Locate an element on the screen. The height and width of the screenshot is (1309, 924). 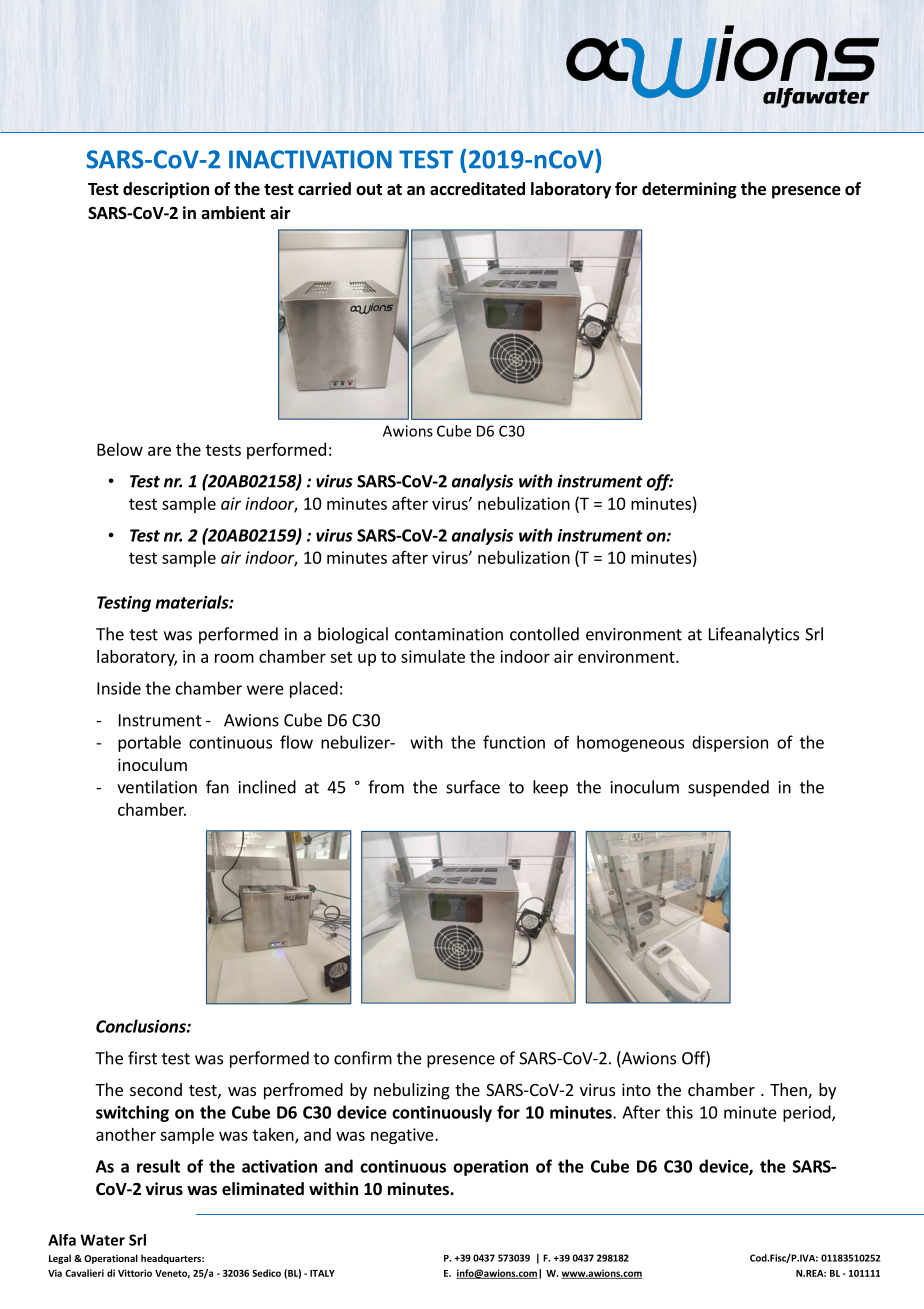
dispersion is located at coordinates (730, 743).
